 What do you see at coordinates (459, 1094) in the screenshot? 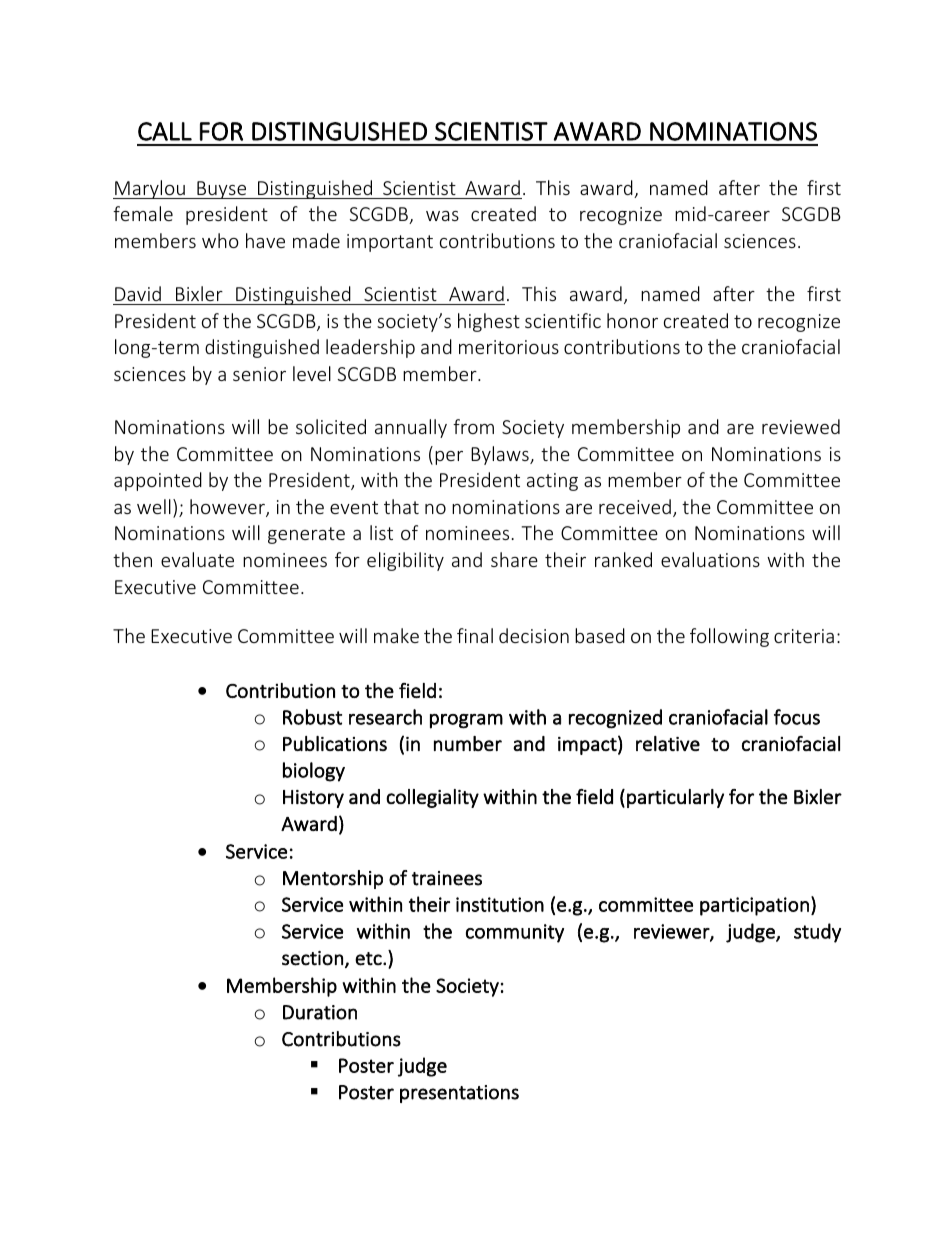
I see `presentations` at bounding box center [459, 1094].
